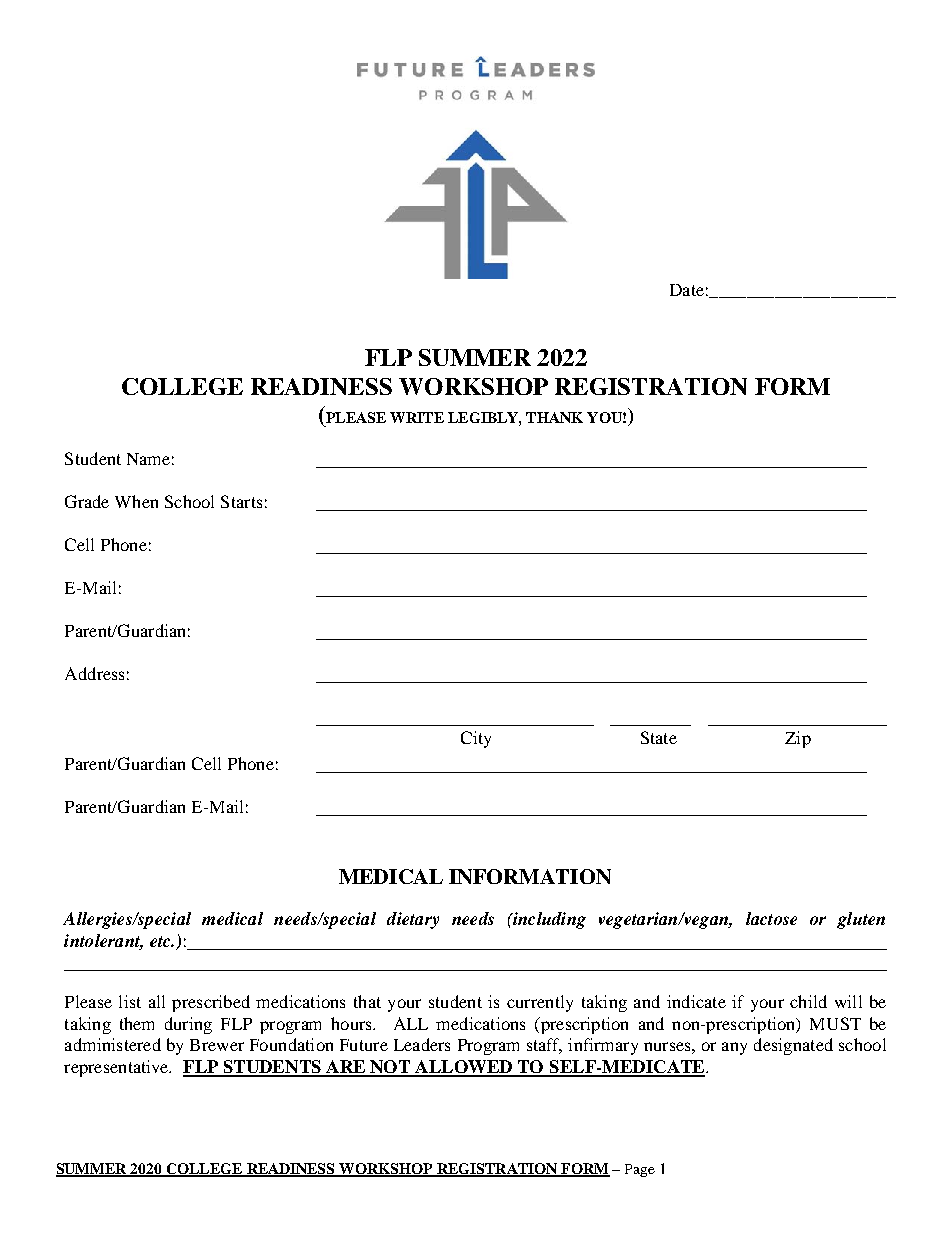 Image resolution: width=952 pixels, height=1233 pixels. I want to click on When, so click(136, 501).
